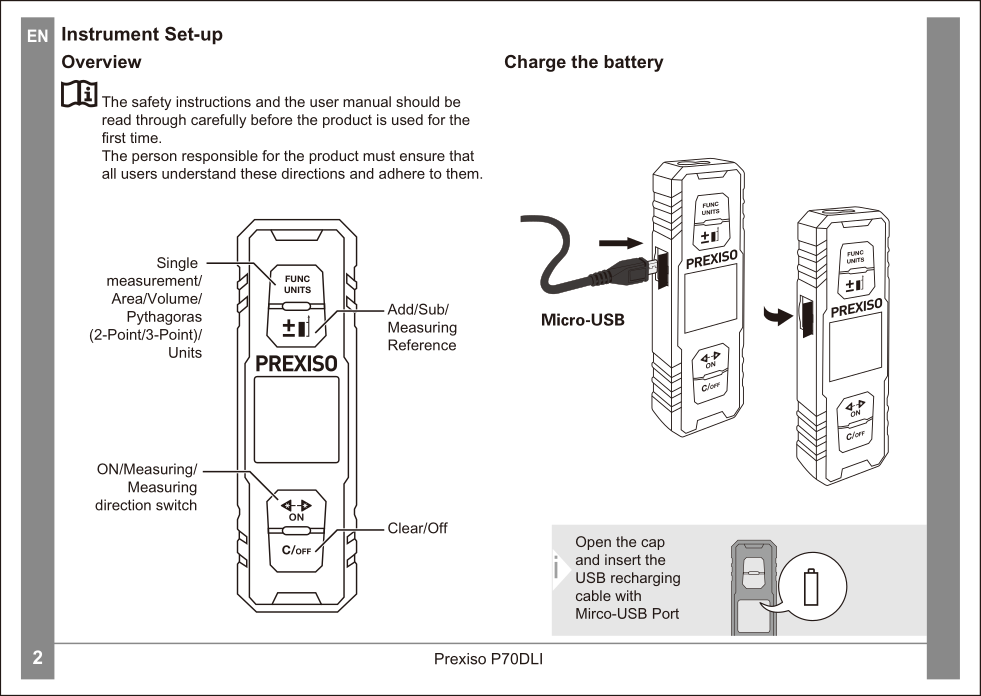 This image has height=696, width=981. Describe the element at coordinates (110, 34) in the image. I see `Instrument` at that location.
